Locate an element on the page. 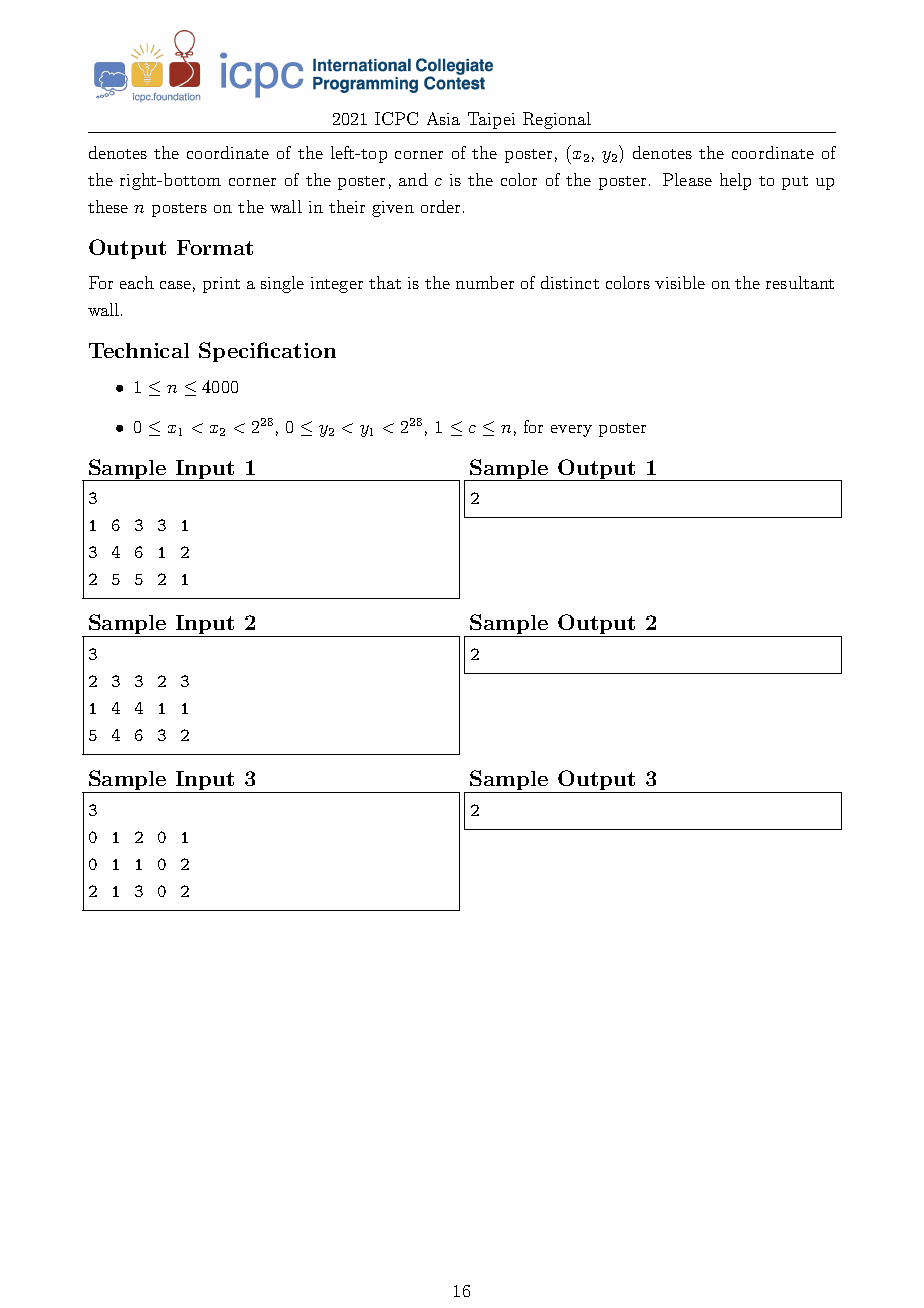 Image resolution: width=924 pixels, height=1308 pixels. these is located at coordinates (108, 206).
